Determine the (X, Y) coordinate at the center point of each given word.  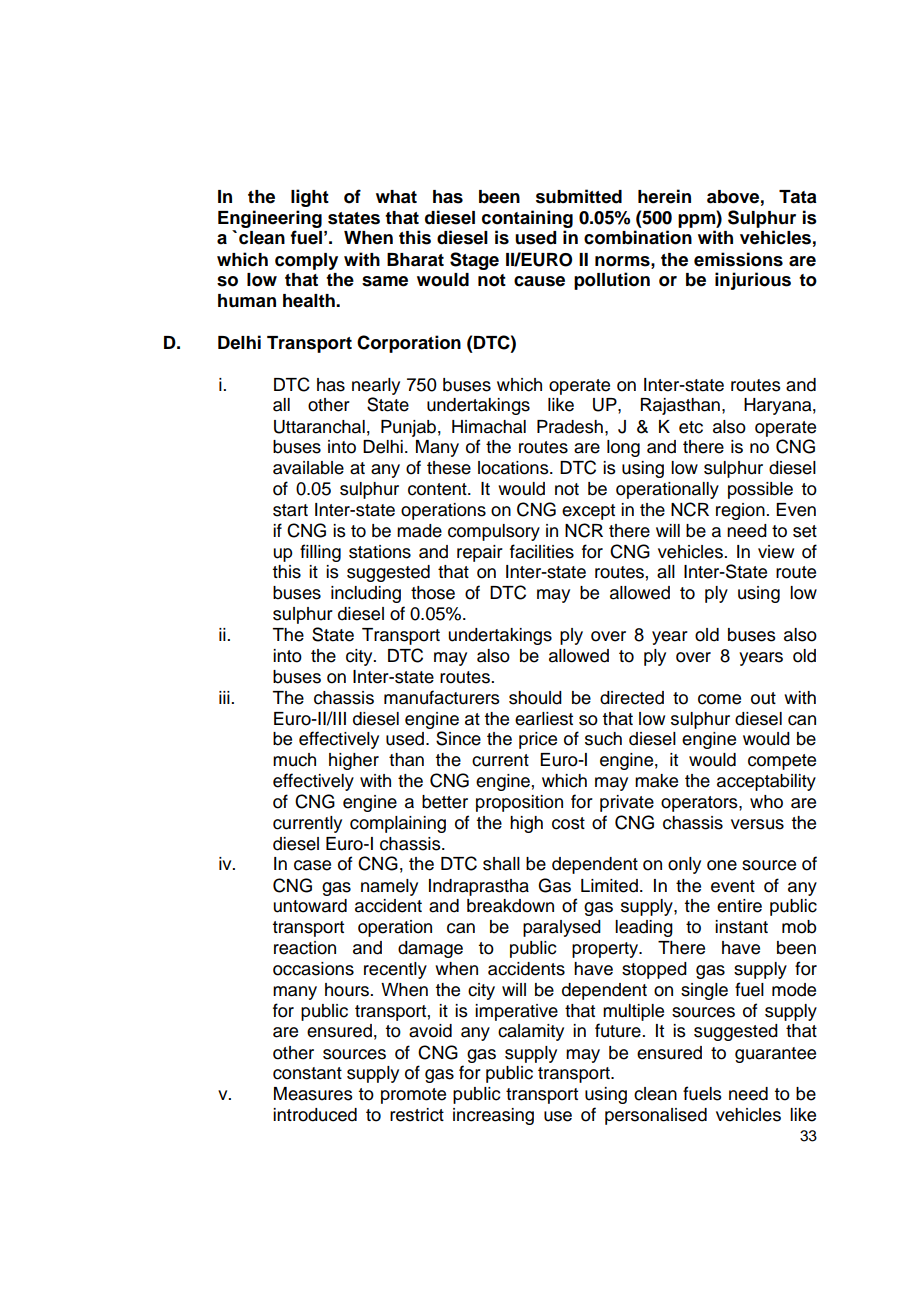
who (766, 802)
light (310, 198)
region (740, 511)
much (294, 760)
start (290, 510)
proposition (519, 803)
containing (527, 219)
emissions (738, 259)
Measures (313, 1094)
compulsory (494, 532)
